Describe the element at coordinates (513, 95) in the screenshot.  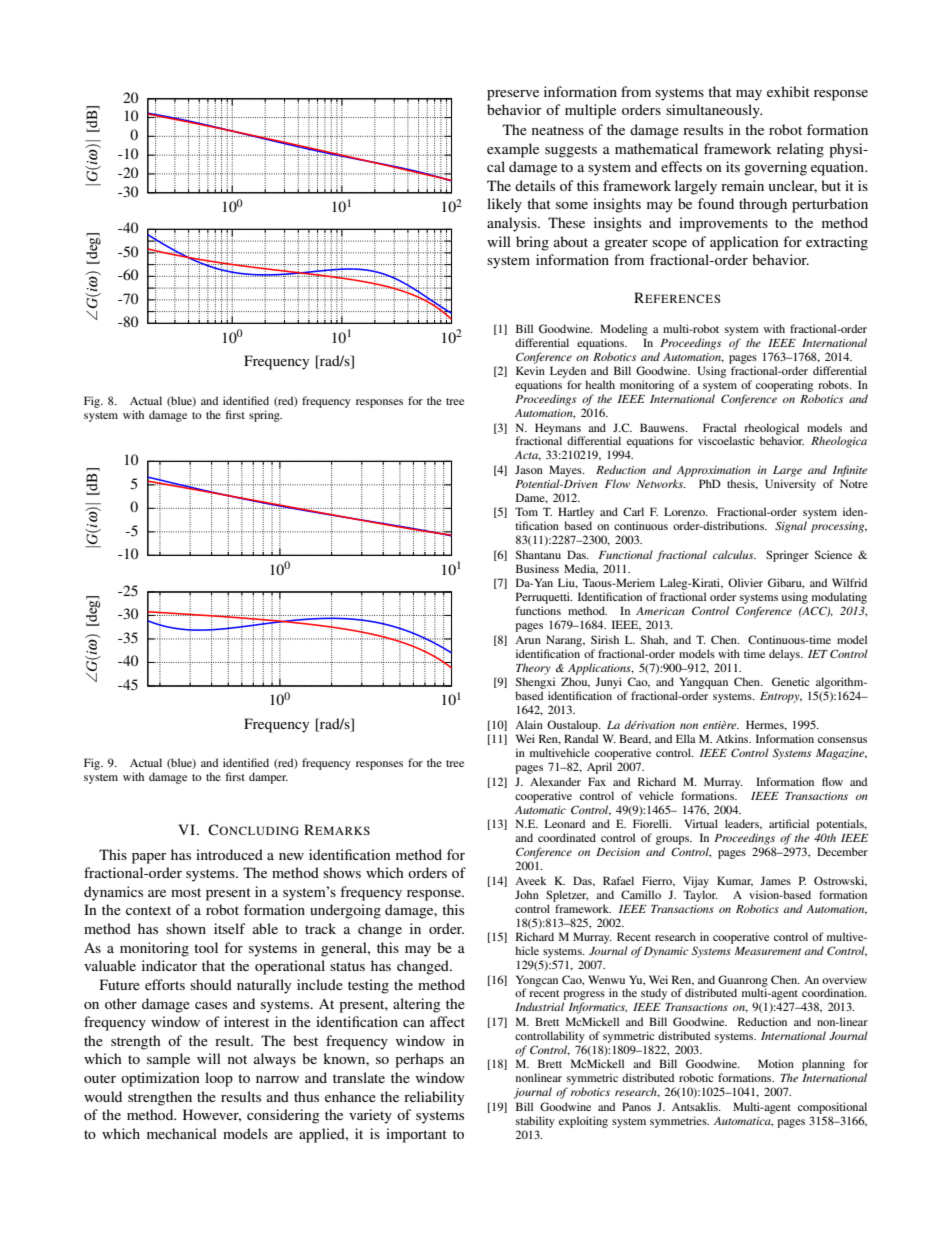
I see `preserve` at that location.
